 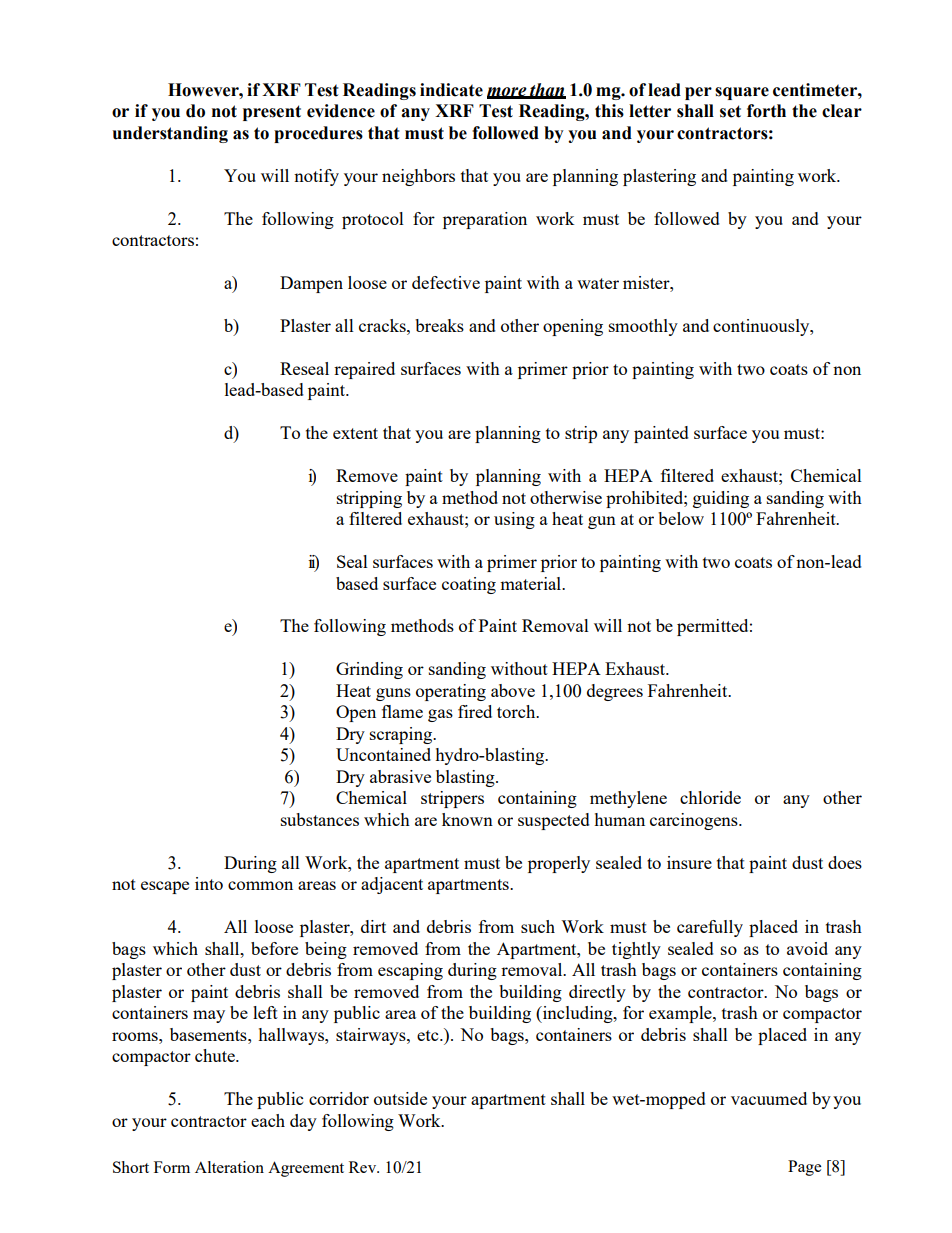 What do you see at coordinates (355, 433) in the screenshot?
I see `extent` at bounding box center [355, 433].
